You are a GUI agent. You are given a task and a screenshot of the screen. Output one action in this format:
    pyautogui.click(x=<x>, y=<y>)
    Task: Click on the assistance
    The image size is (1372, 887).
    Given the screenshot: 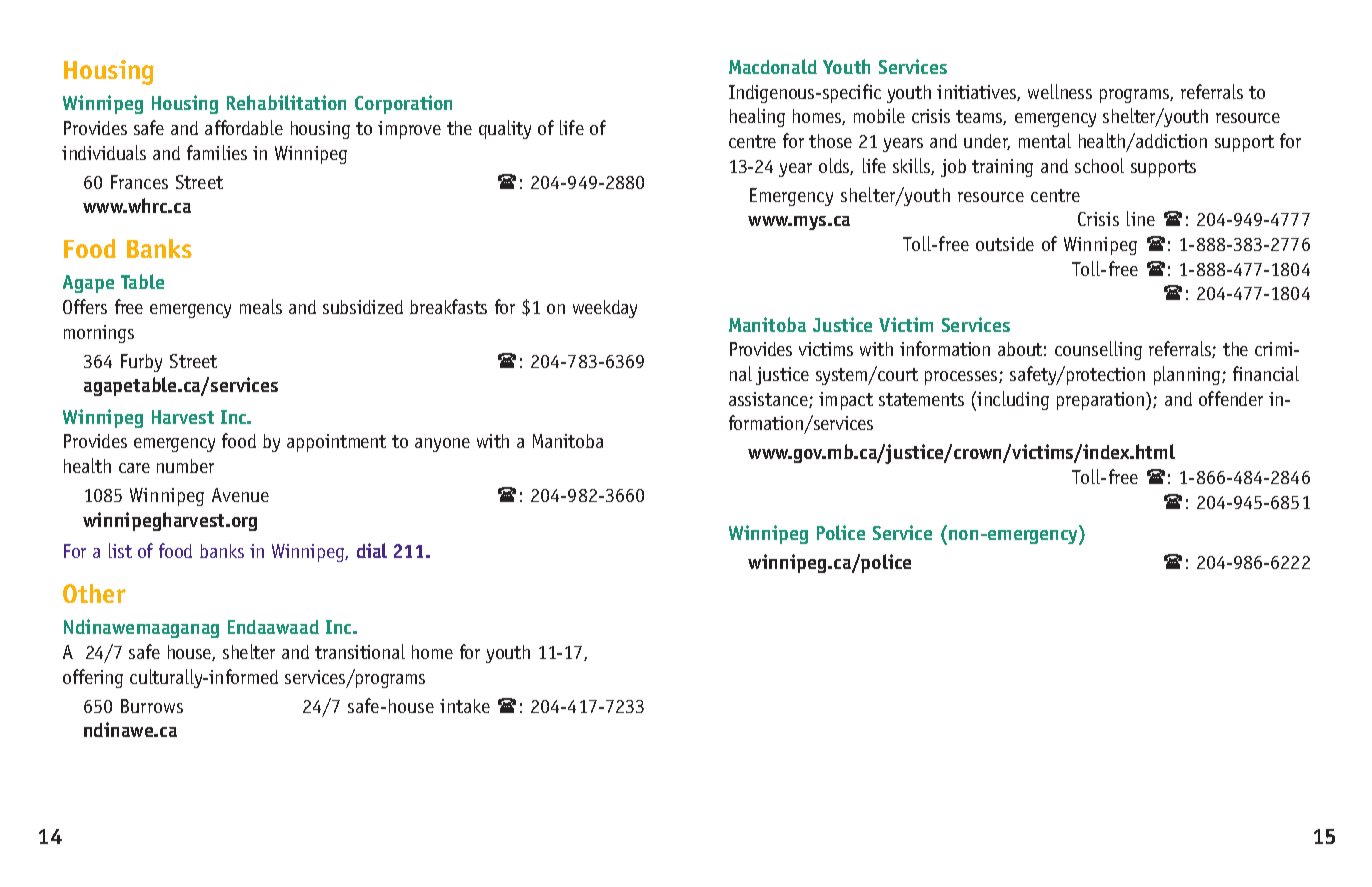 What is the action you would take?
    pyautogui.click(x=769, y=400)
